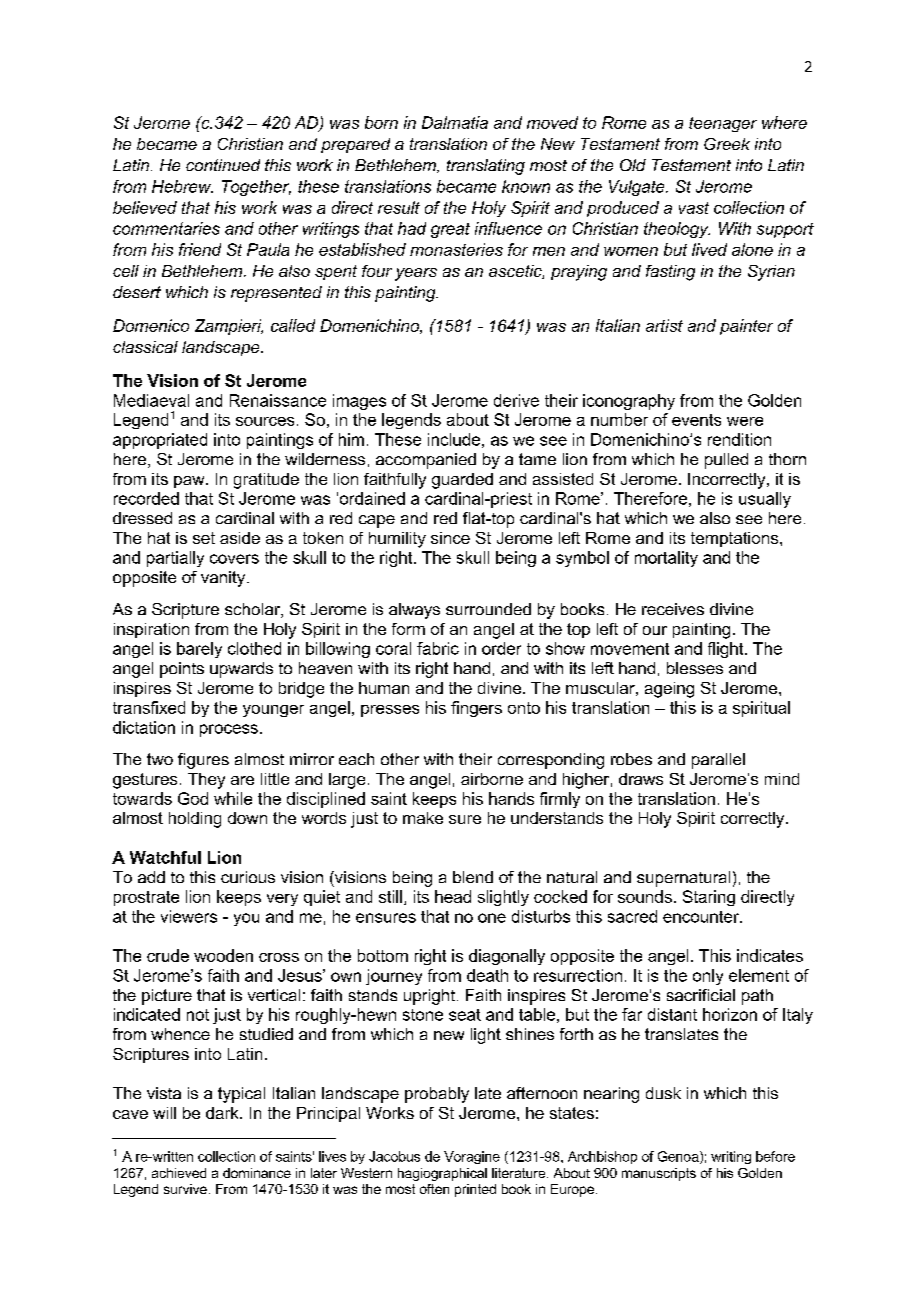  Describe the element at coordinates (727, 144) in the document. I see `Greek` at that location.
